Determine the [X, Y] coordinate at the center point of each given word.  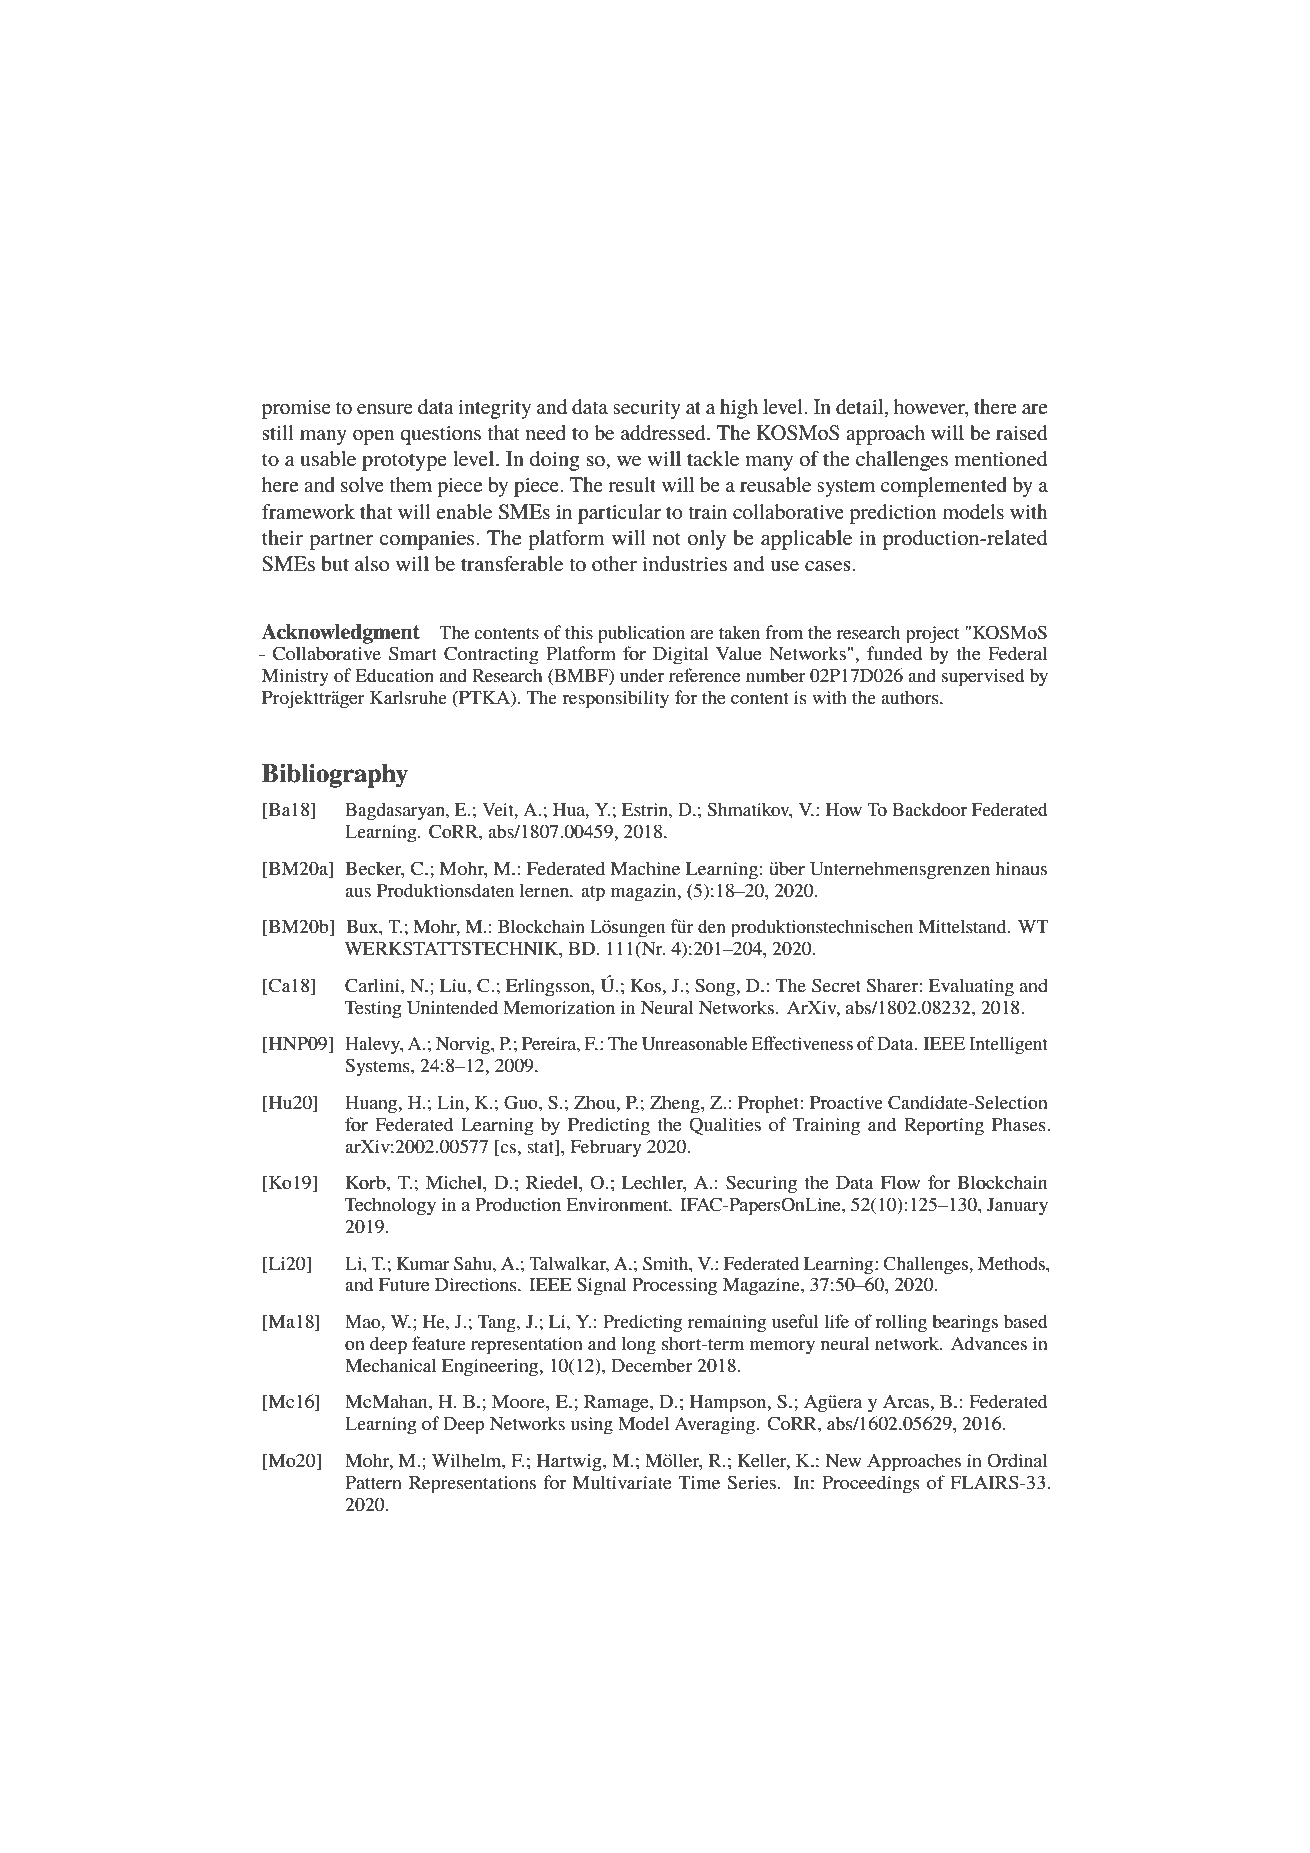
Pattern [373, 1482]
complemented [944, 487]
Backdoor [929, 809]
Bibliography [335, 776]
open [374, 437]
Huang [372, 1105]
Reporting [944, 1127]
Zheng [676, 1104]
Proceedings [871, 1484]
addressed [664, 433]
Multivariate [622, 1482]
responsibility [615, 699]
